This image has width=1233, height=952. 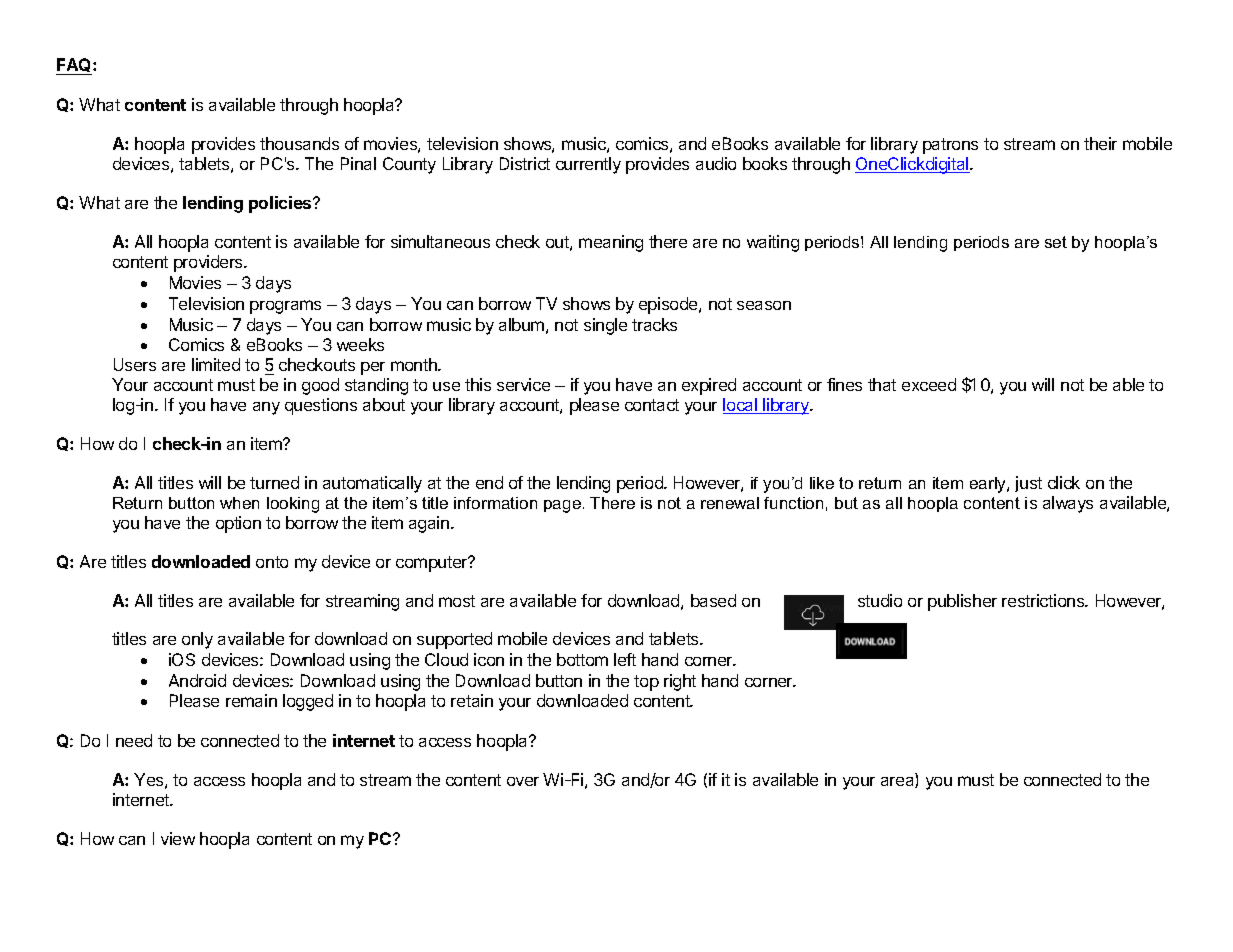 What do you see at coordinates (950, 146) in the image?
I see `patrons` at bounding box center [950, 146].
